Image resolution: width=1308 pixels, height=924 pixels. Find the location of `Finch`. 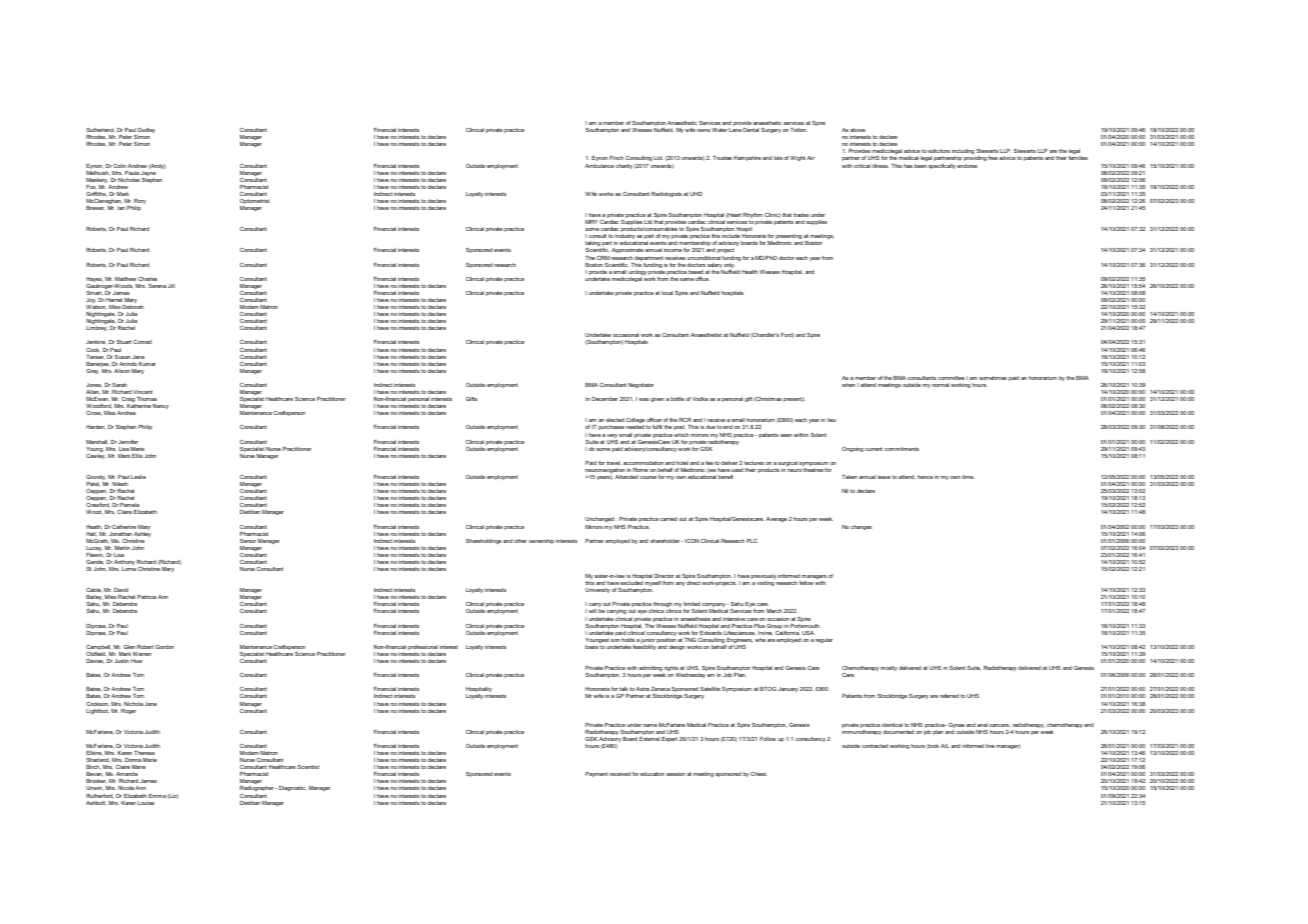

Finch is located at coordinates (617, 158).
